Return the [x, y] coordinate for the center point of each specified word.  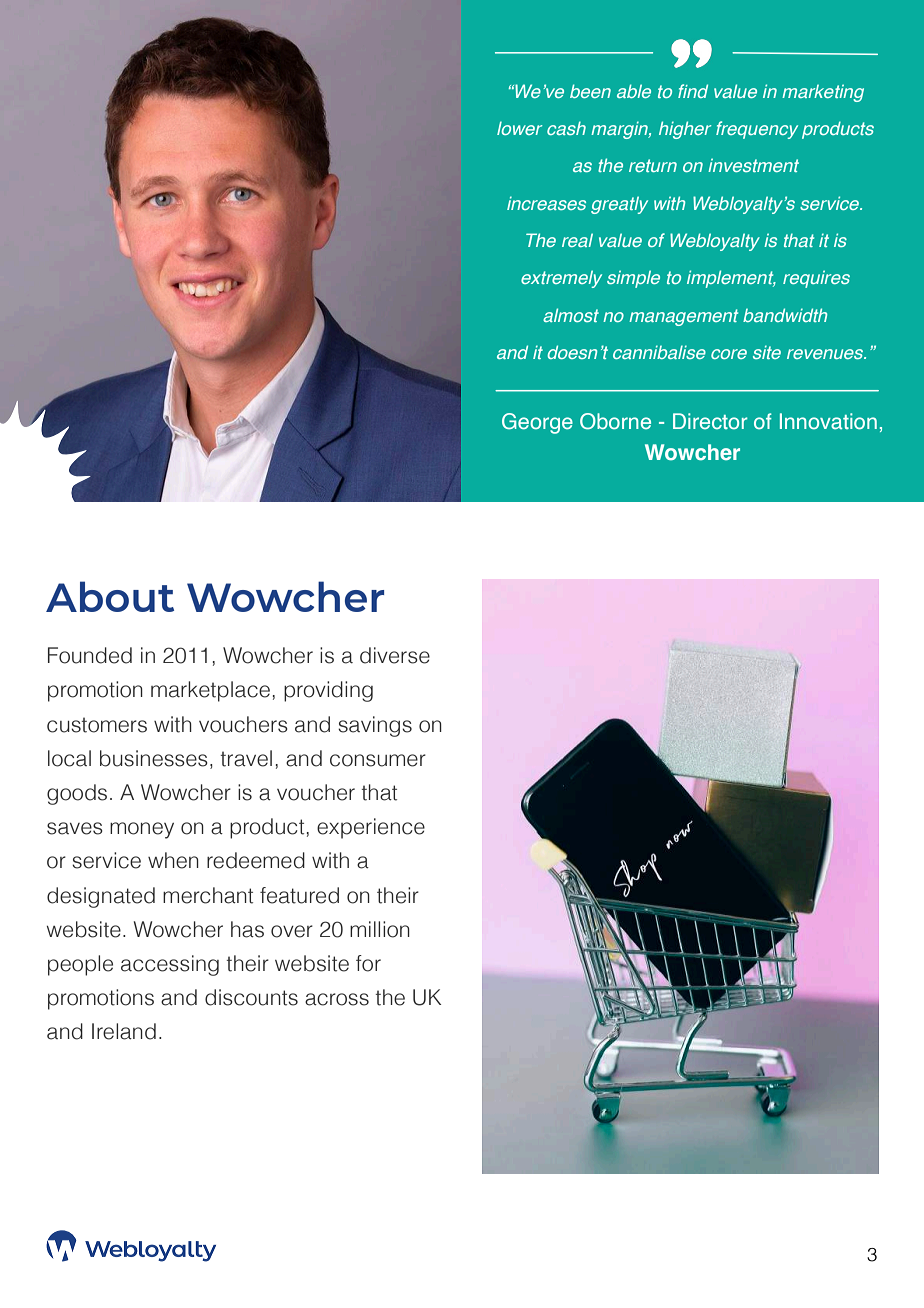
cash [566, 128]
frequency [757, 130]
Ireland [124, 1031]
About [110, 596]
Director [710, 421]
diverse [395, 655]
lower [519, 128]
